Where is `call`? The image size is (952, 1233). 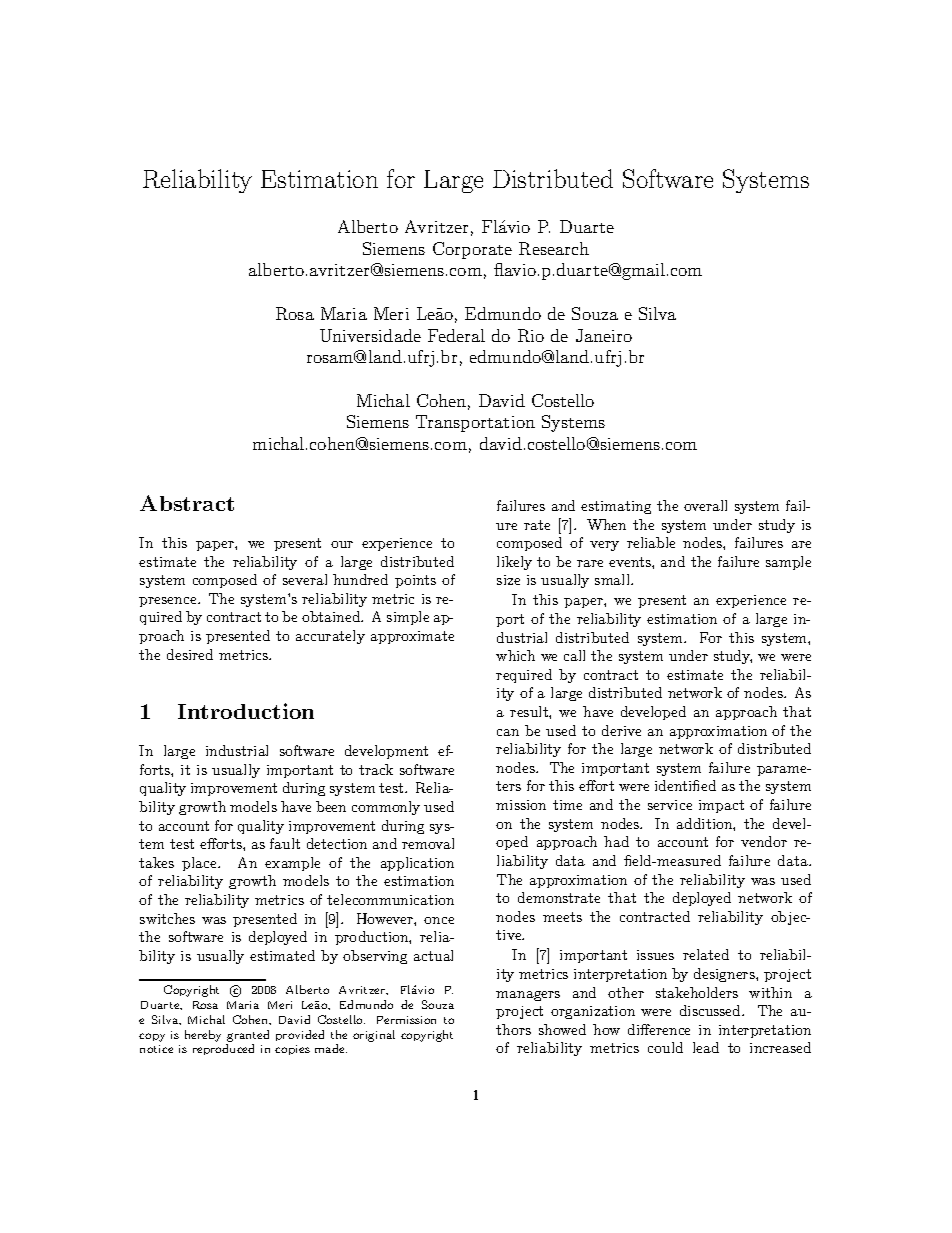
call is located at coordinates (574, 655).
